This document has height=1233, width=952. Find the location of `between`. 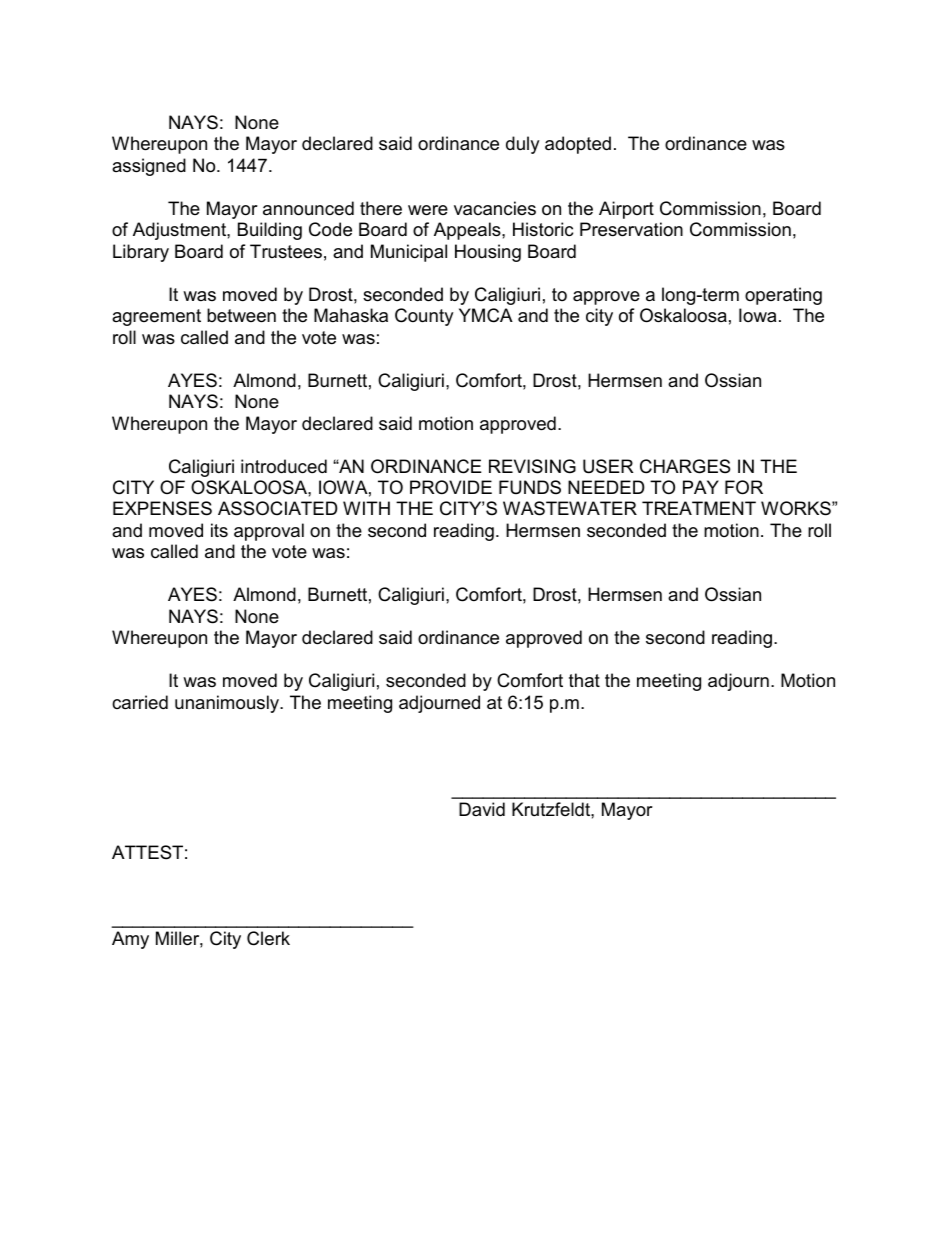

between is located at coordinates (241, 315).
